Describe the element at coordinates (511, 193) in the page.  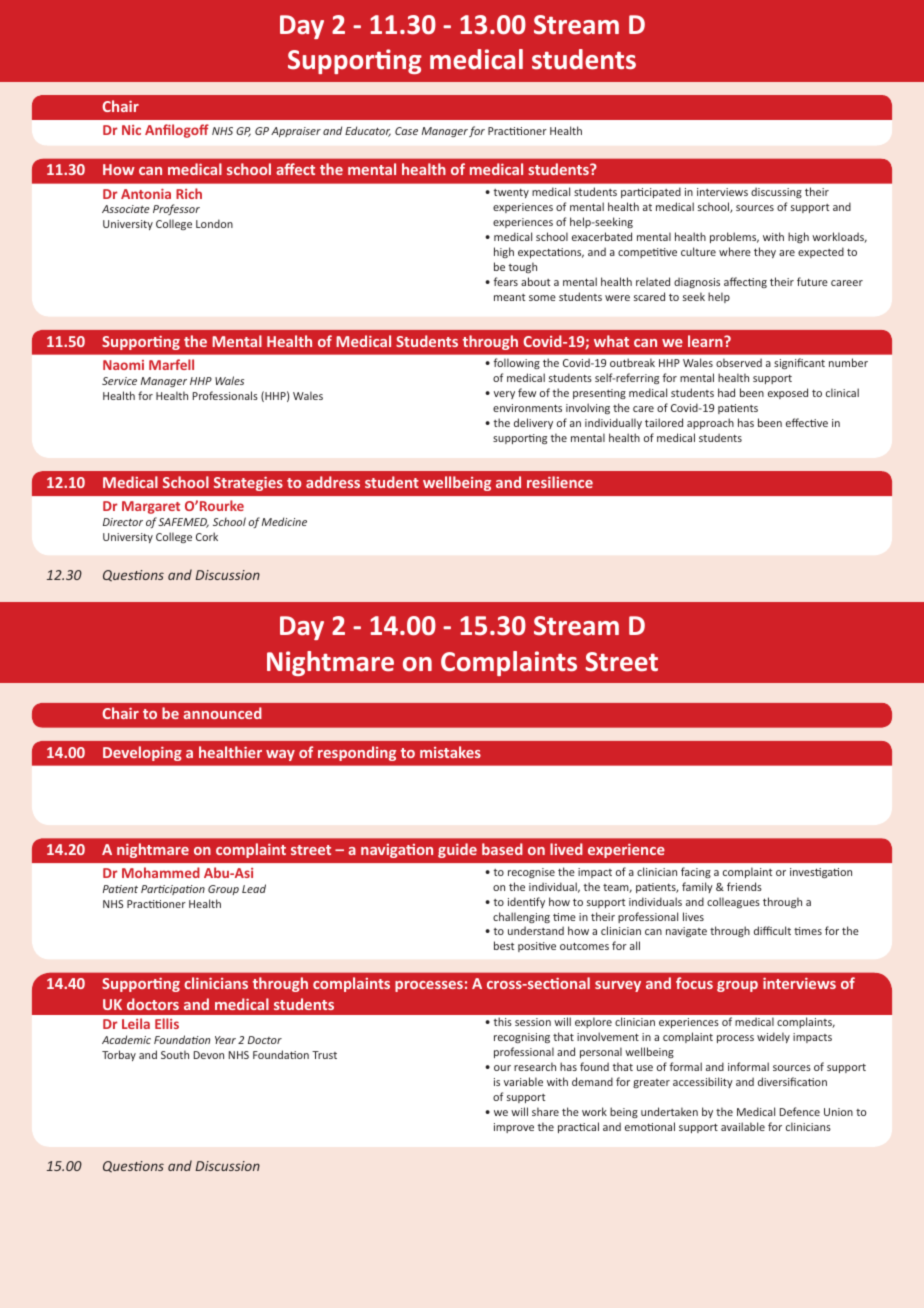
I see `twenty` at that location.
